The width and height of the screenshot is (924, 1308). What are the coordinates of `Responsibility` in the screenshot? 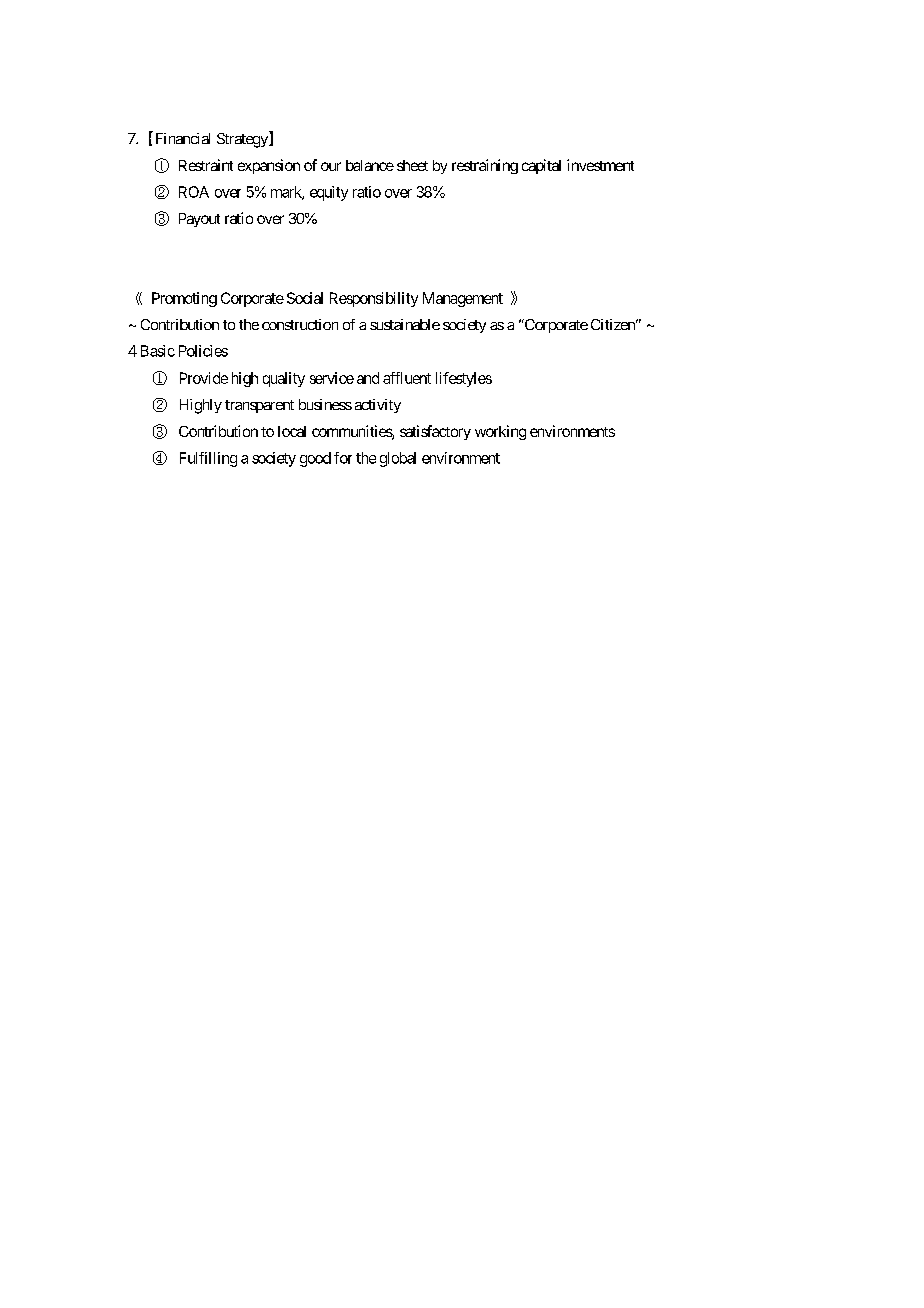 It's located at (374, 299).
